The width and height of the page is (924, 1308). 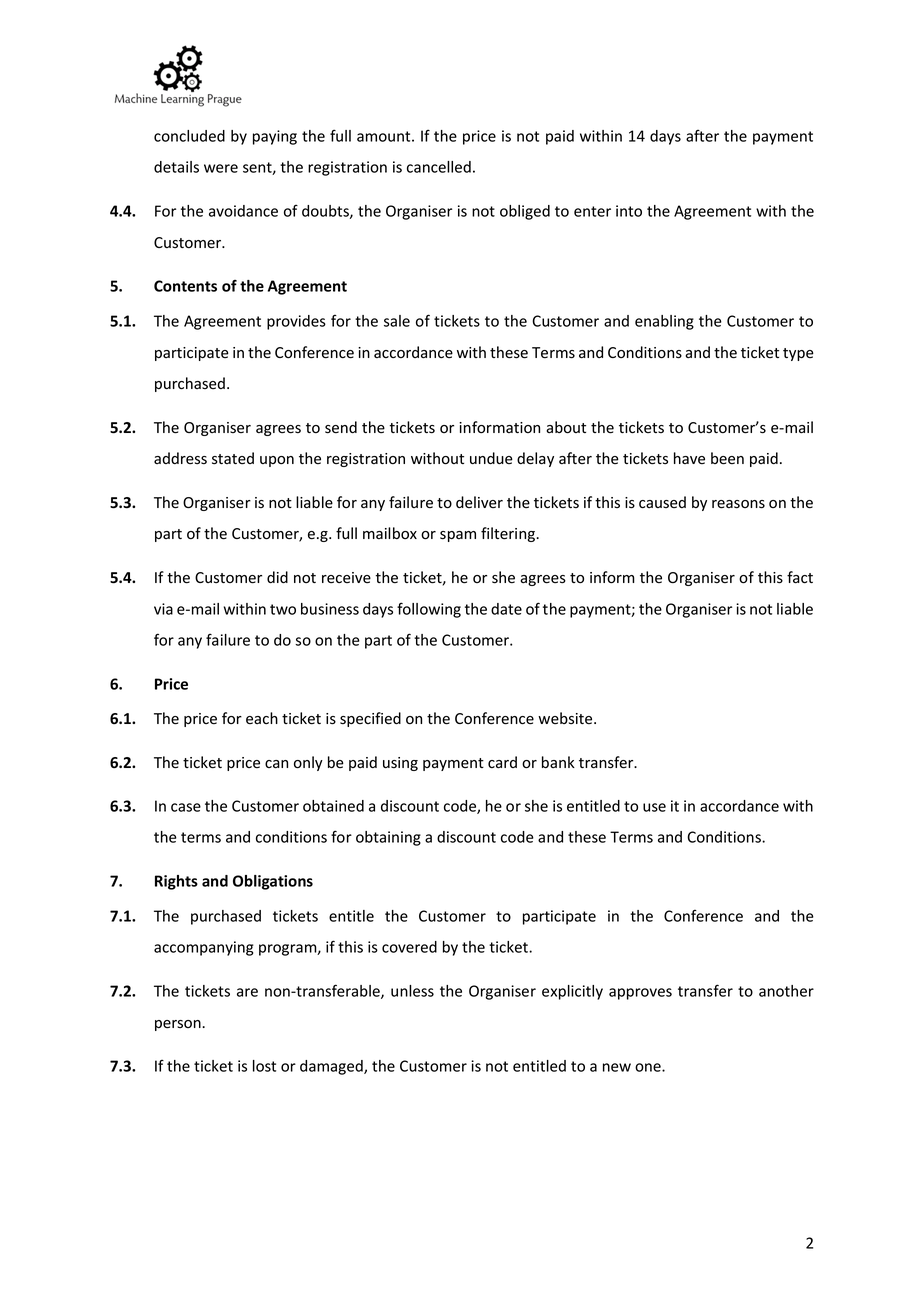 I want to click on sale, so click(x=397, y=321).
